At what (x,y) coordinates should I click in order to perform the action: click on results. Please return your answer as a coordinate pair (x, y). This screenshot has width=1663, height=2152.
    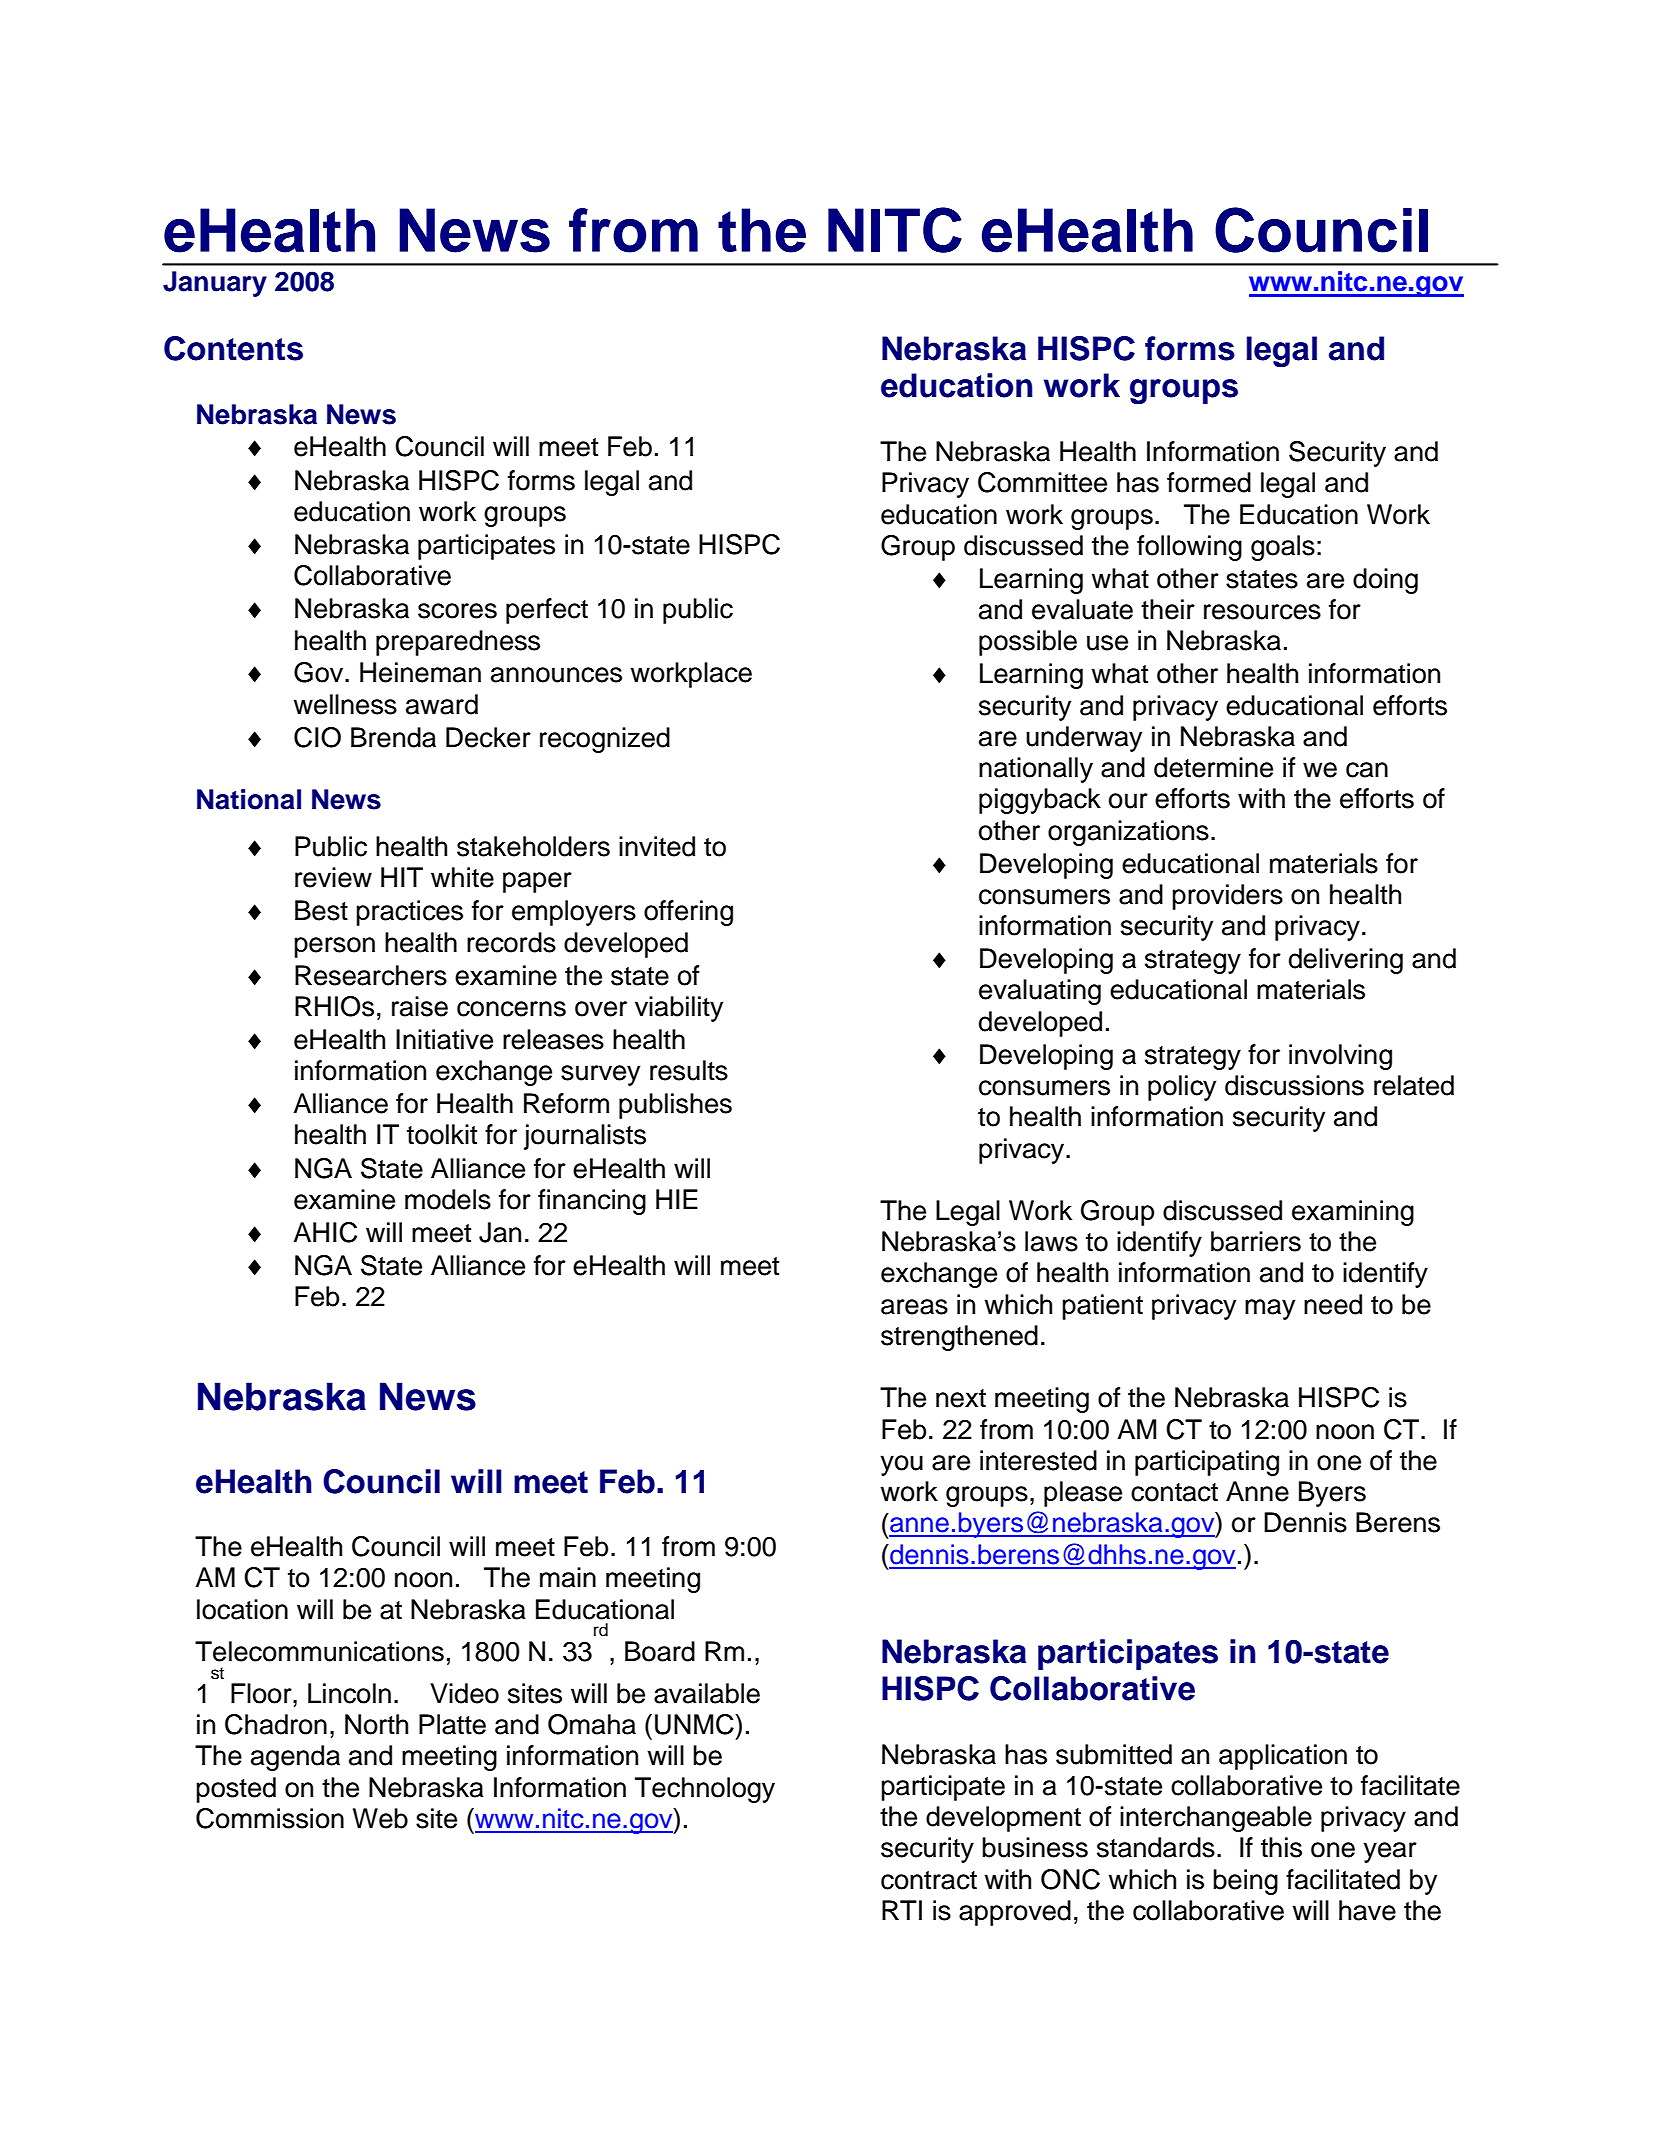
    Looking at the image, I should click on (689, 1070).
